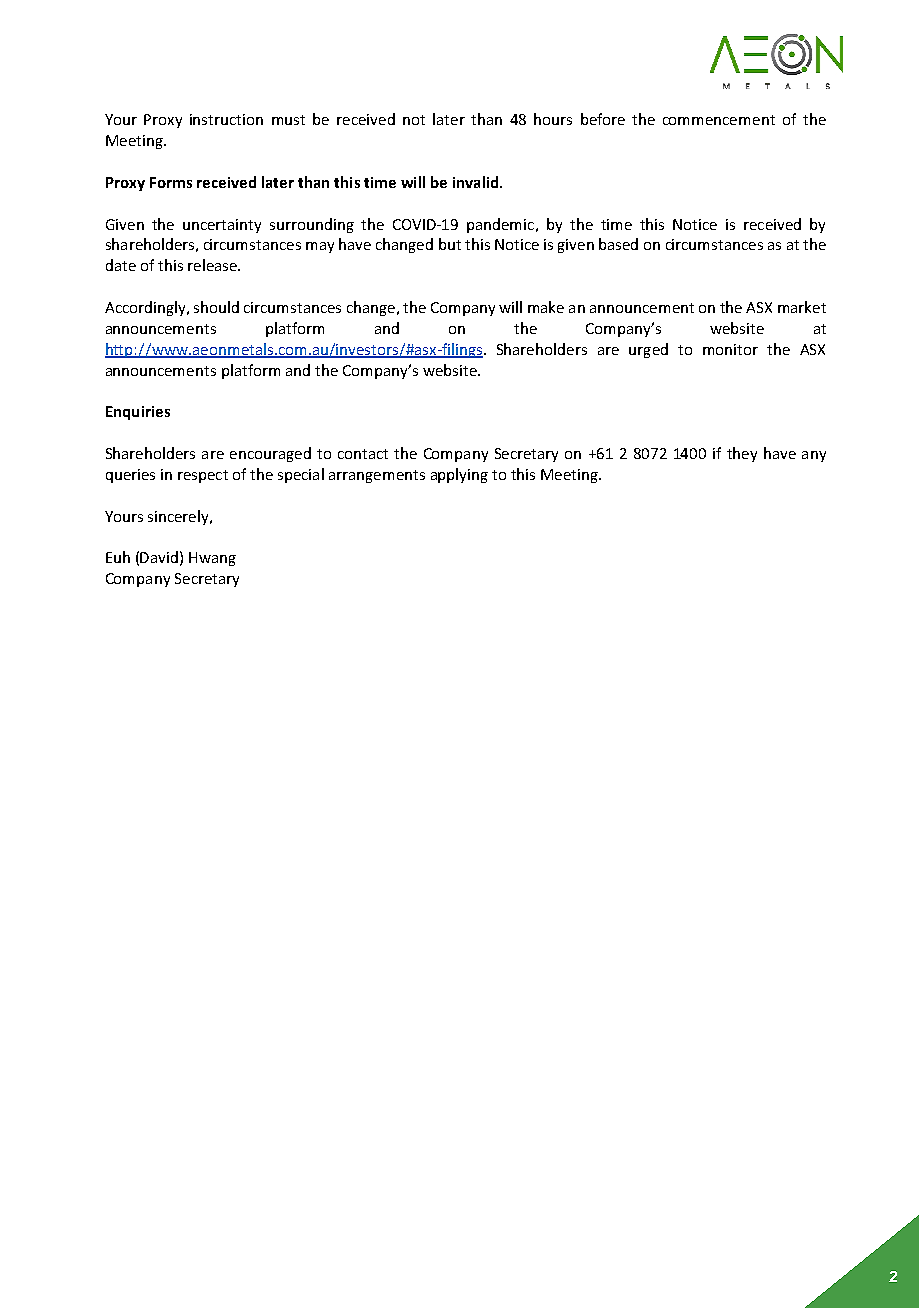 This screenshot has height=1308, width=924. I want to click on commencement, so click(719, 120).
